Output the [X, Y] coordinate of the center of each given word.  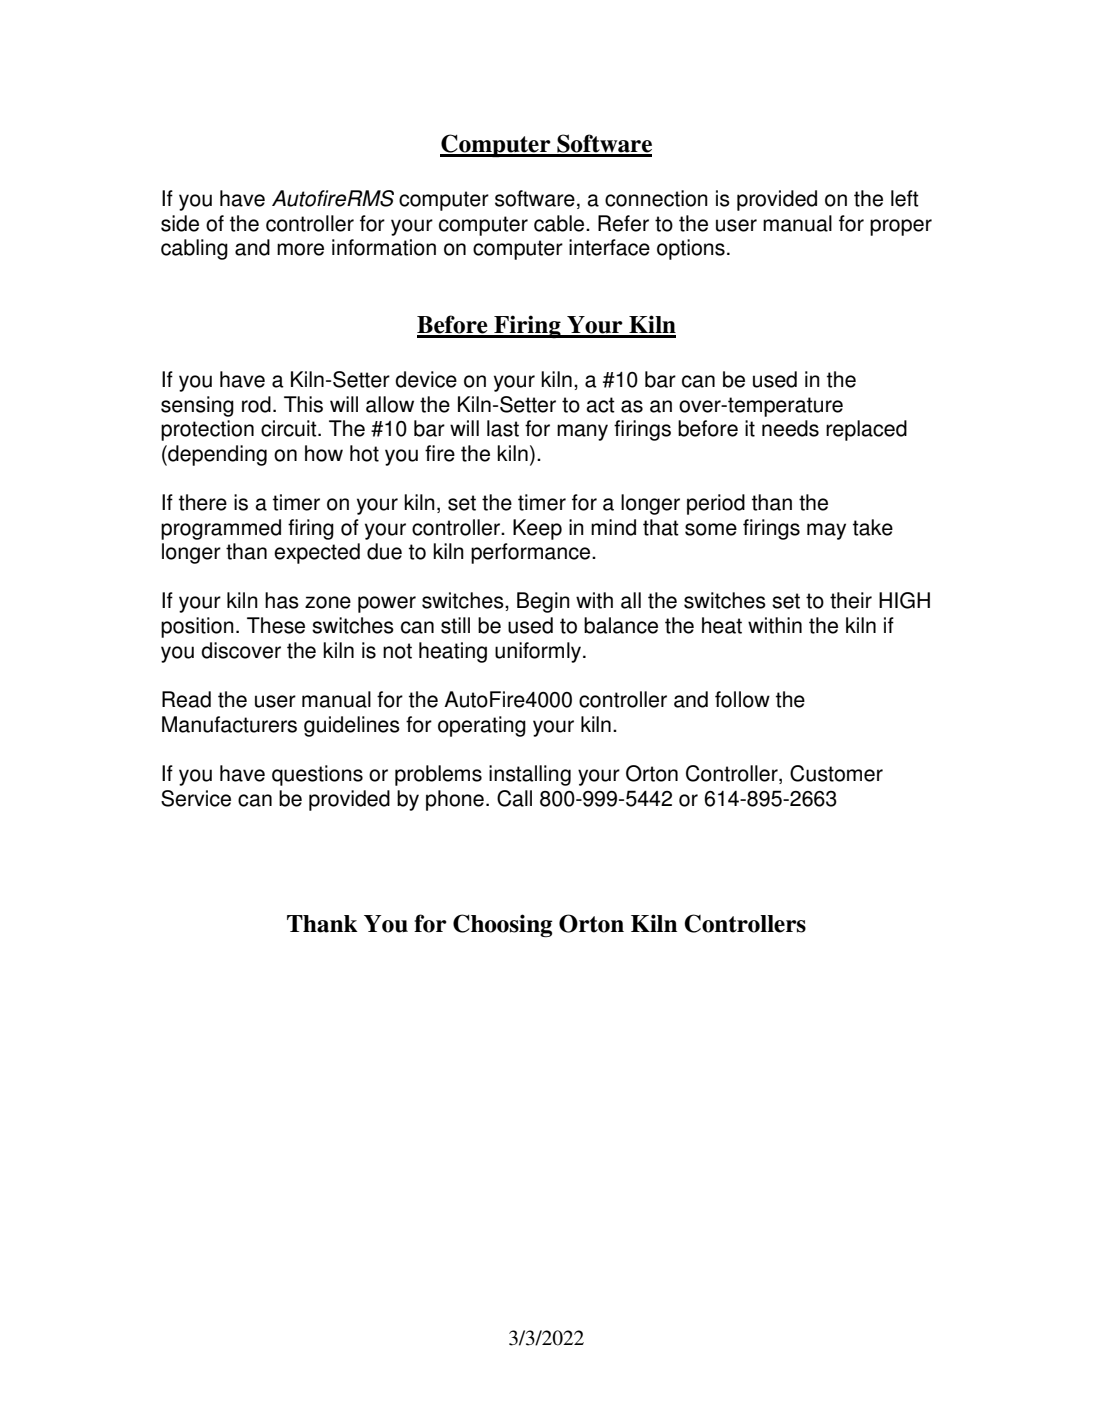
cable [560, 223]
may [826, 531]
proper [901, 227]
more [300, 249]
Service [196, 798]
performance [532, 553]
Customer [836, 773]
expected [317, 553]
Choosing [502, 925]
